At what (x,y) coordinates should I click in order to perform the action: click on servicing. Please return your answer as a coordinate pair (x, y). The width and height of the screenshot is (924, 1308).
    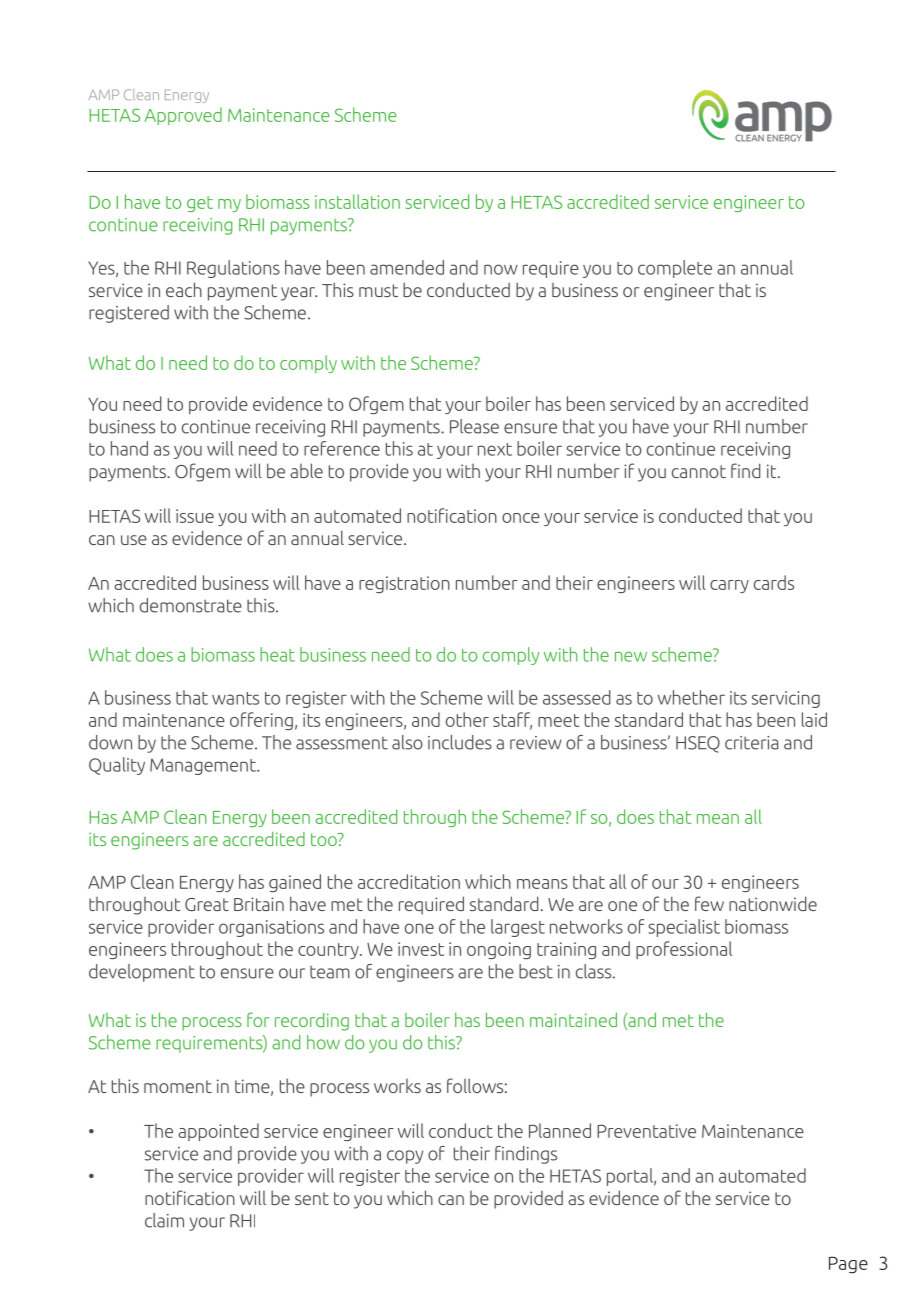
    Looking at the image, I should click on (786, 699).
